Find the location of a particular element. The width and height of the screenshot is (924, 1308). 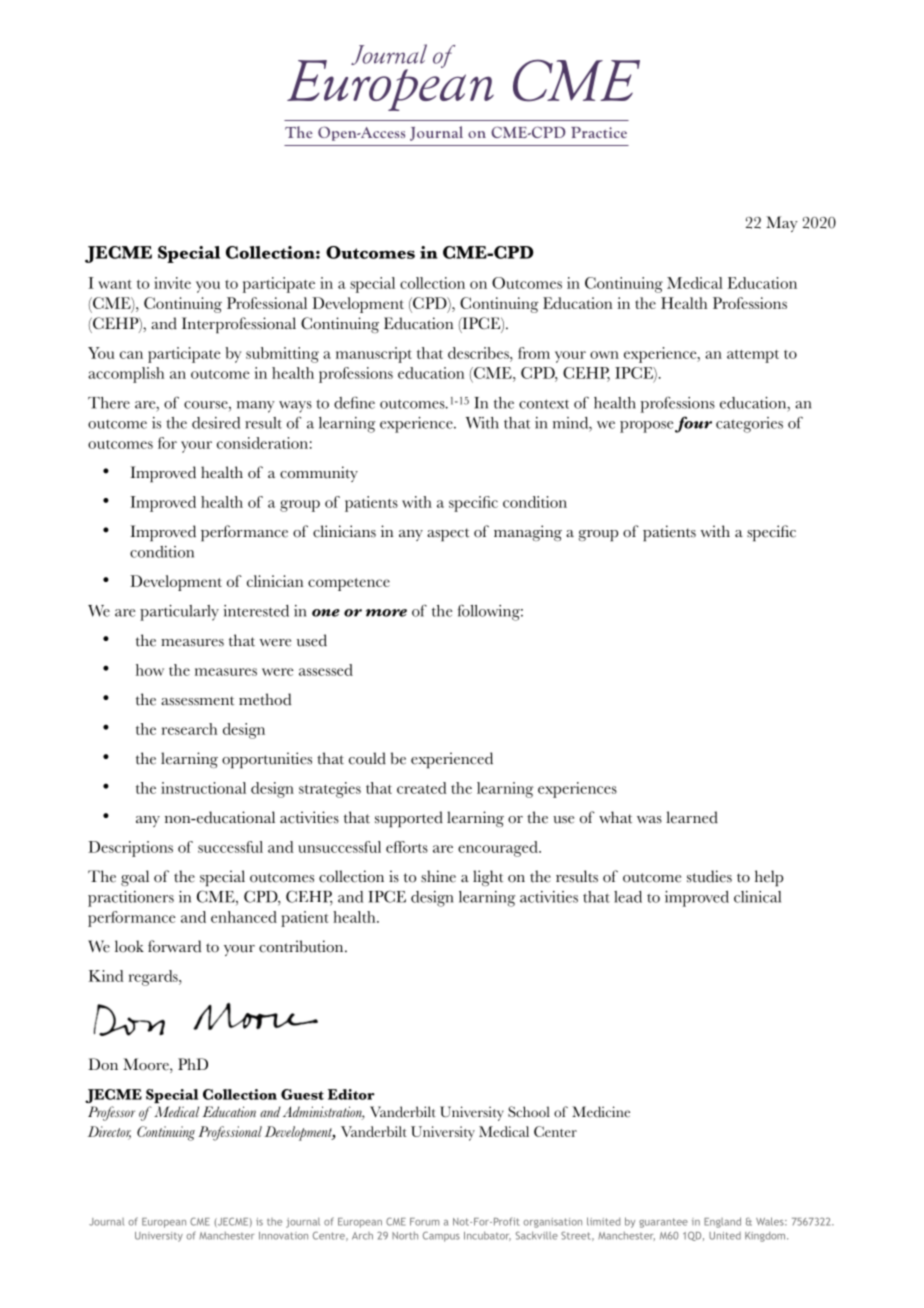

learned is located at coordinates (692, 817).
